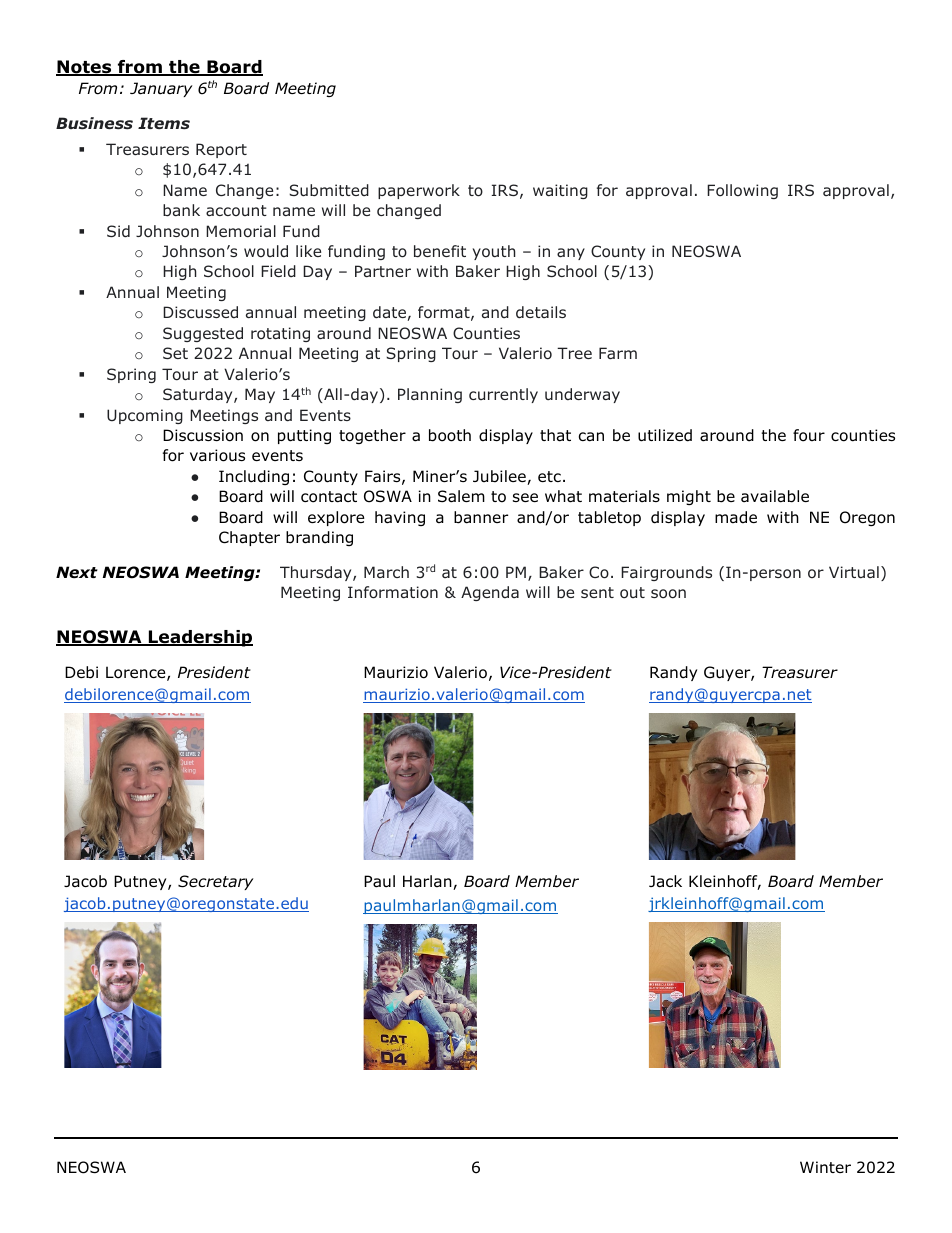 Image resolution: width=952 pixels, height=1233 pixels. What do you see at coordinates (161, 89) in the screenshot?
I see `January` at bounding box center [161, 89].
